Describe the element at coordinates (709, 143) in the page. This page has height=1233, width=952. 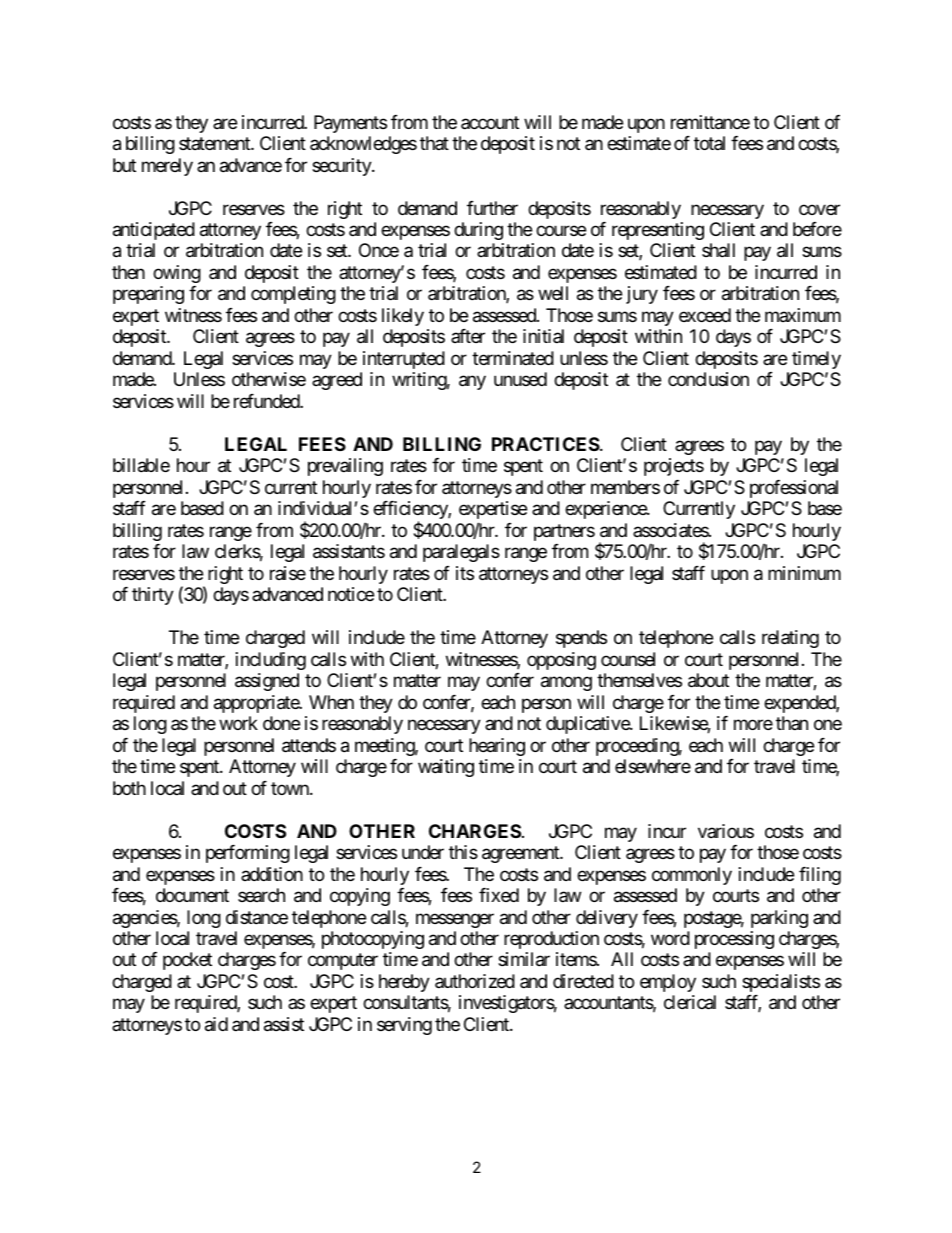
I see `total` at that location.
